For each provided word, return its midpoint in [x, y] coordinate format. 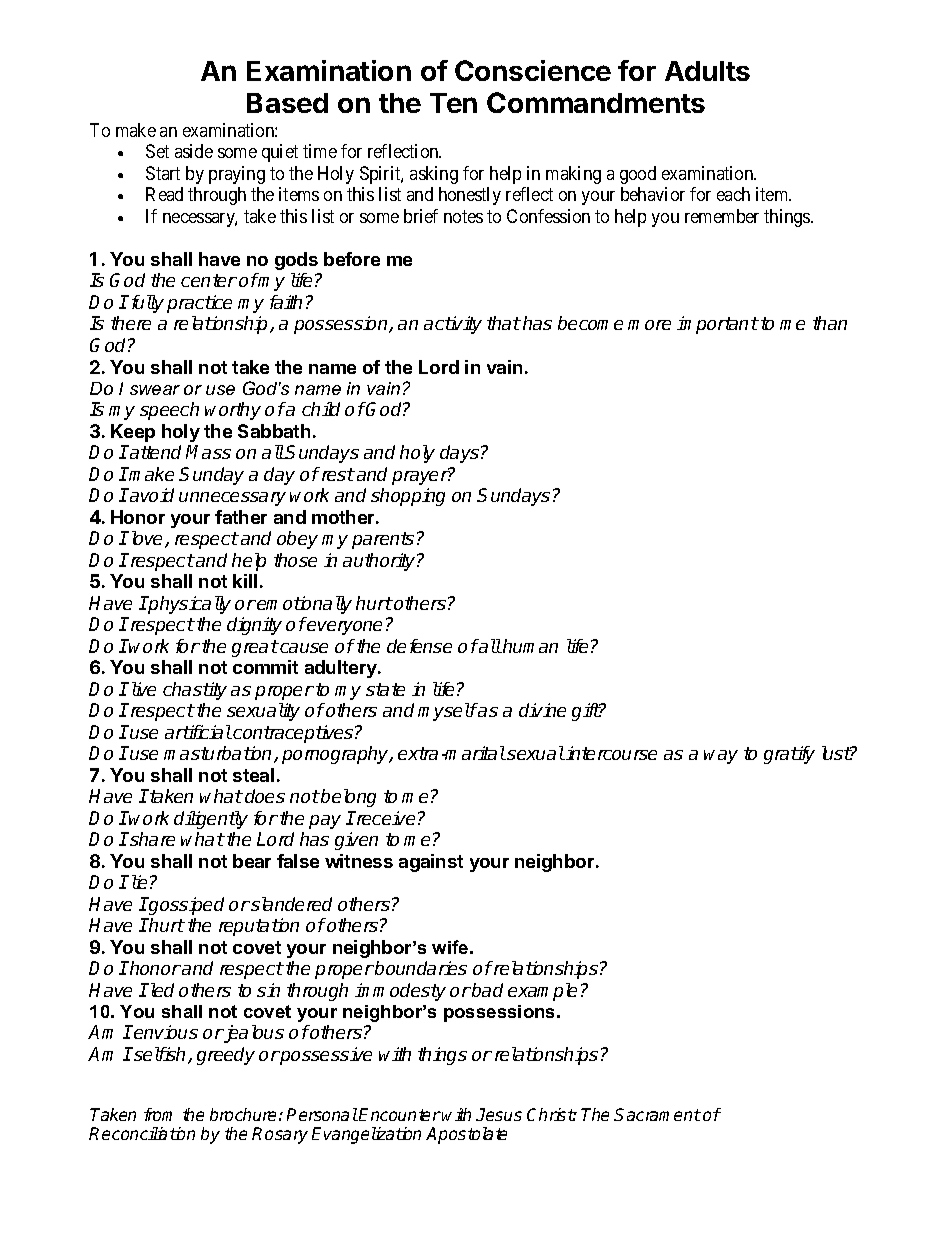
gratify [789, 755]
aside [194, 151]
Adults [707, 71]
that [504, 323]
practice [199, 304]
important [718, 325]
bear [252, 861]
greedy [226, 1056]
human [529, 646]
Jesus [499, 1114]
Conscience [533, 70]
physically [189, 605]
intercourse [611, 753]
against [431, 863]
